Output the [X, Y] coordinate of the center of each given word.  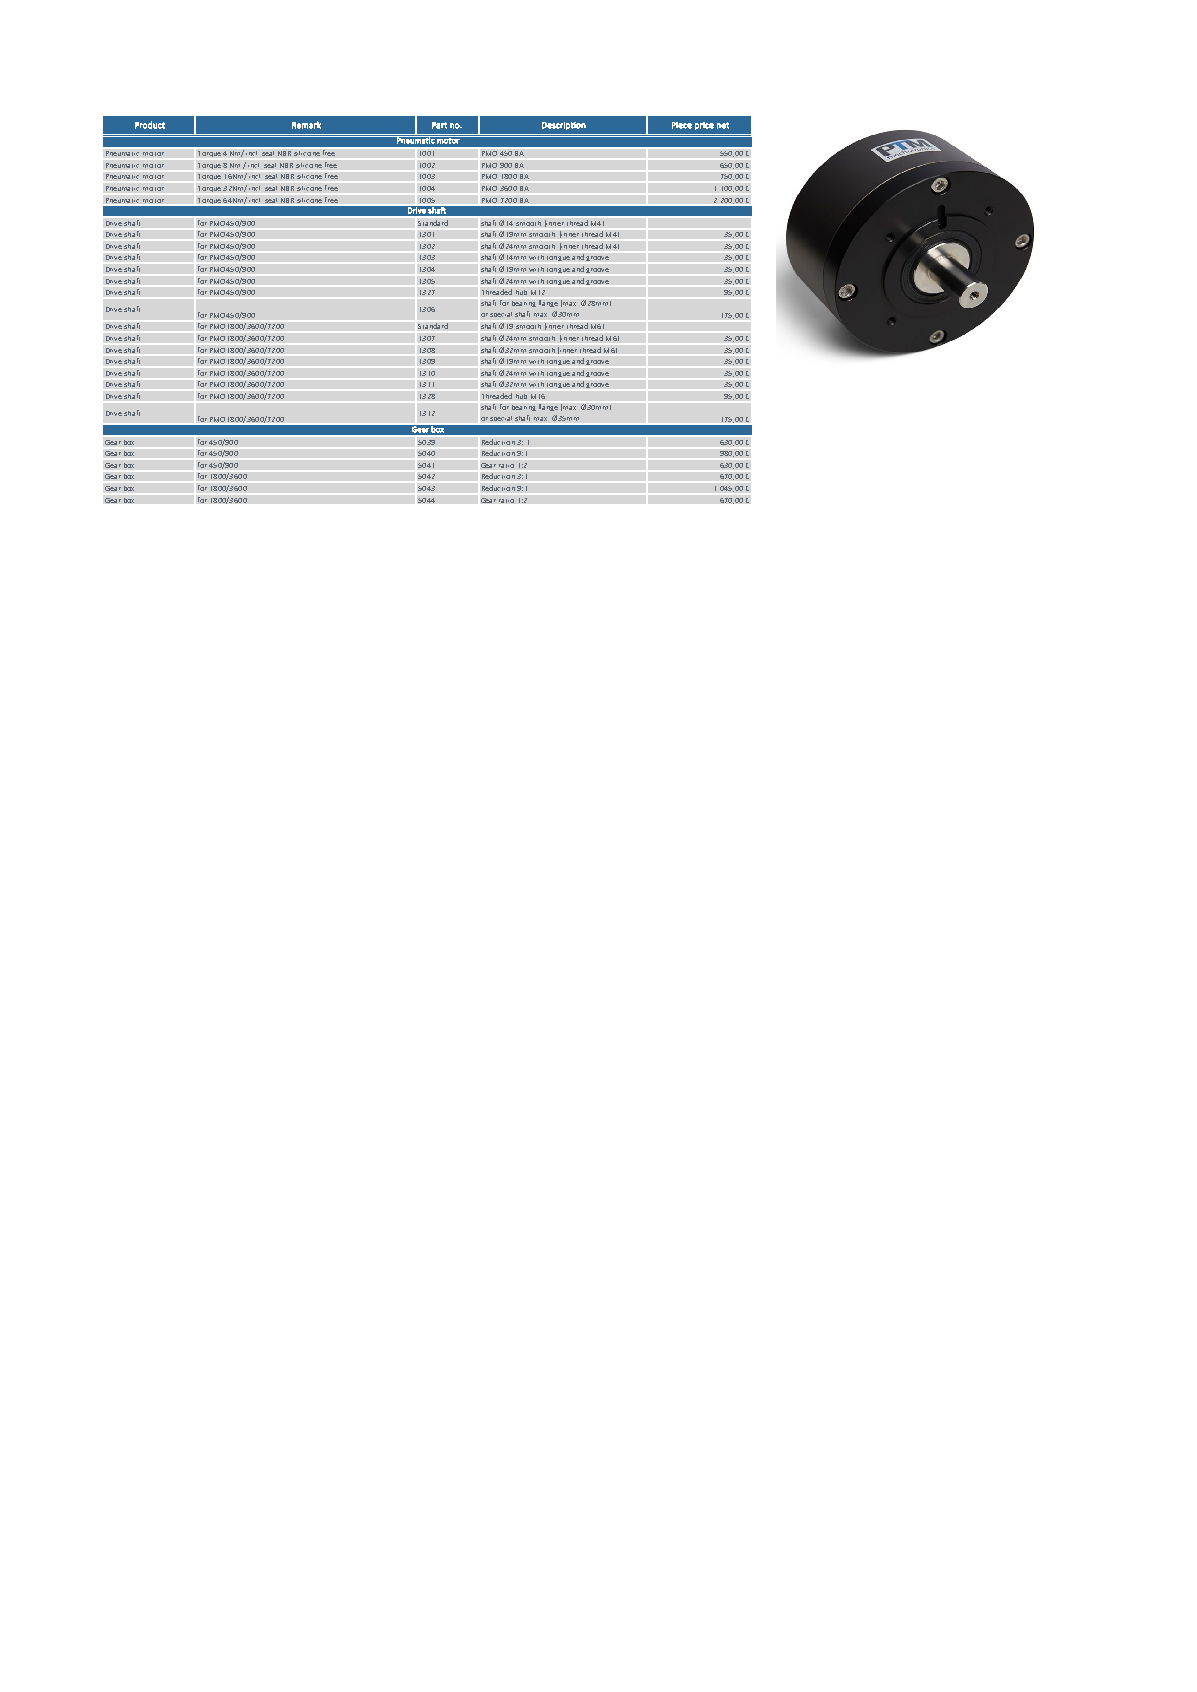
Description [564, 126]
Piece [682, 125]
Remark [306, 125]
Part [439, 125]
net [723, 125]
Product [150, 125]
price [704, 126]
